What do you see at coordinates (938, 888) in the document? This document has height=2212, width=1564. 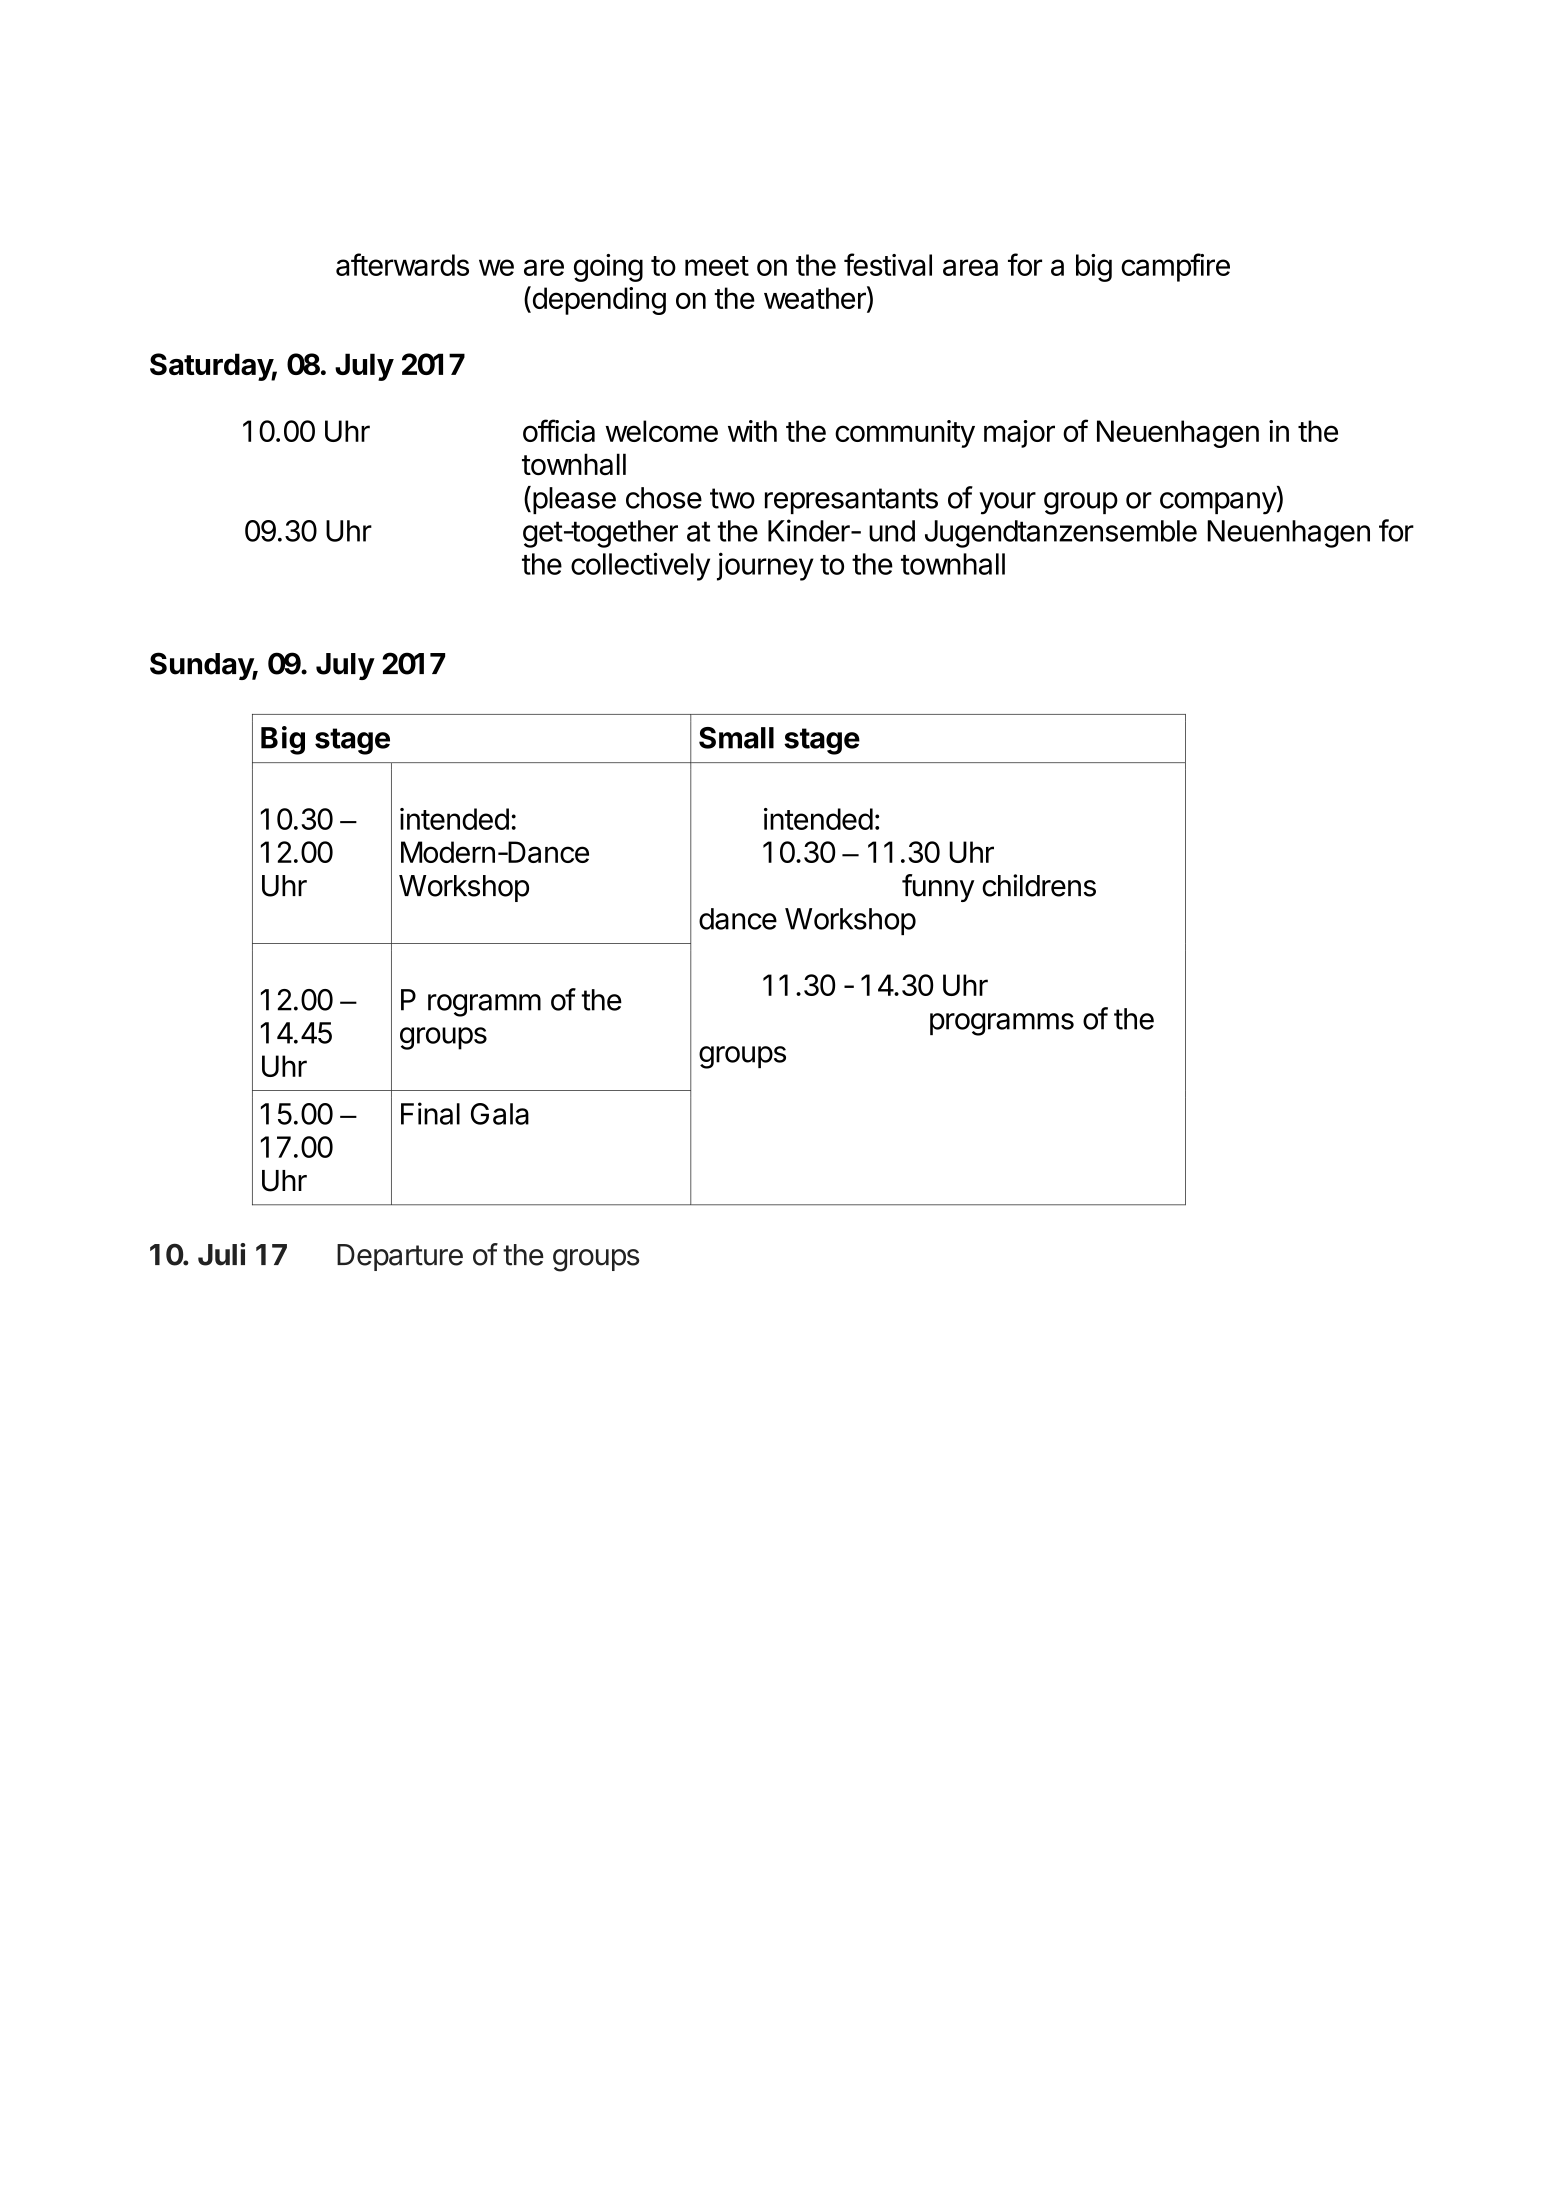 I see `funny` at bounding box center [938, 888].
